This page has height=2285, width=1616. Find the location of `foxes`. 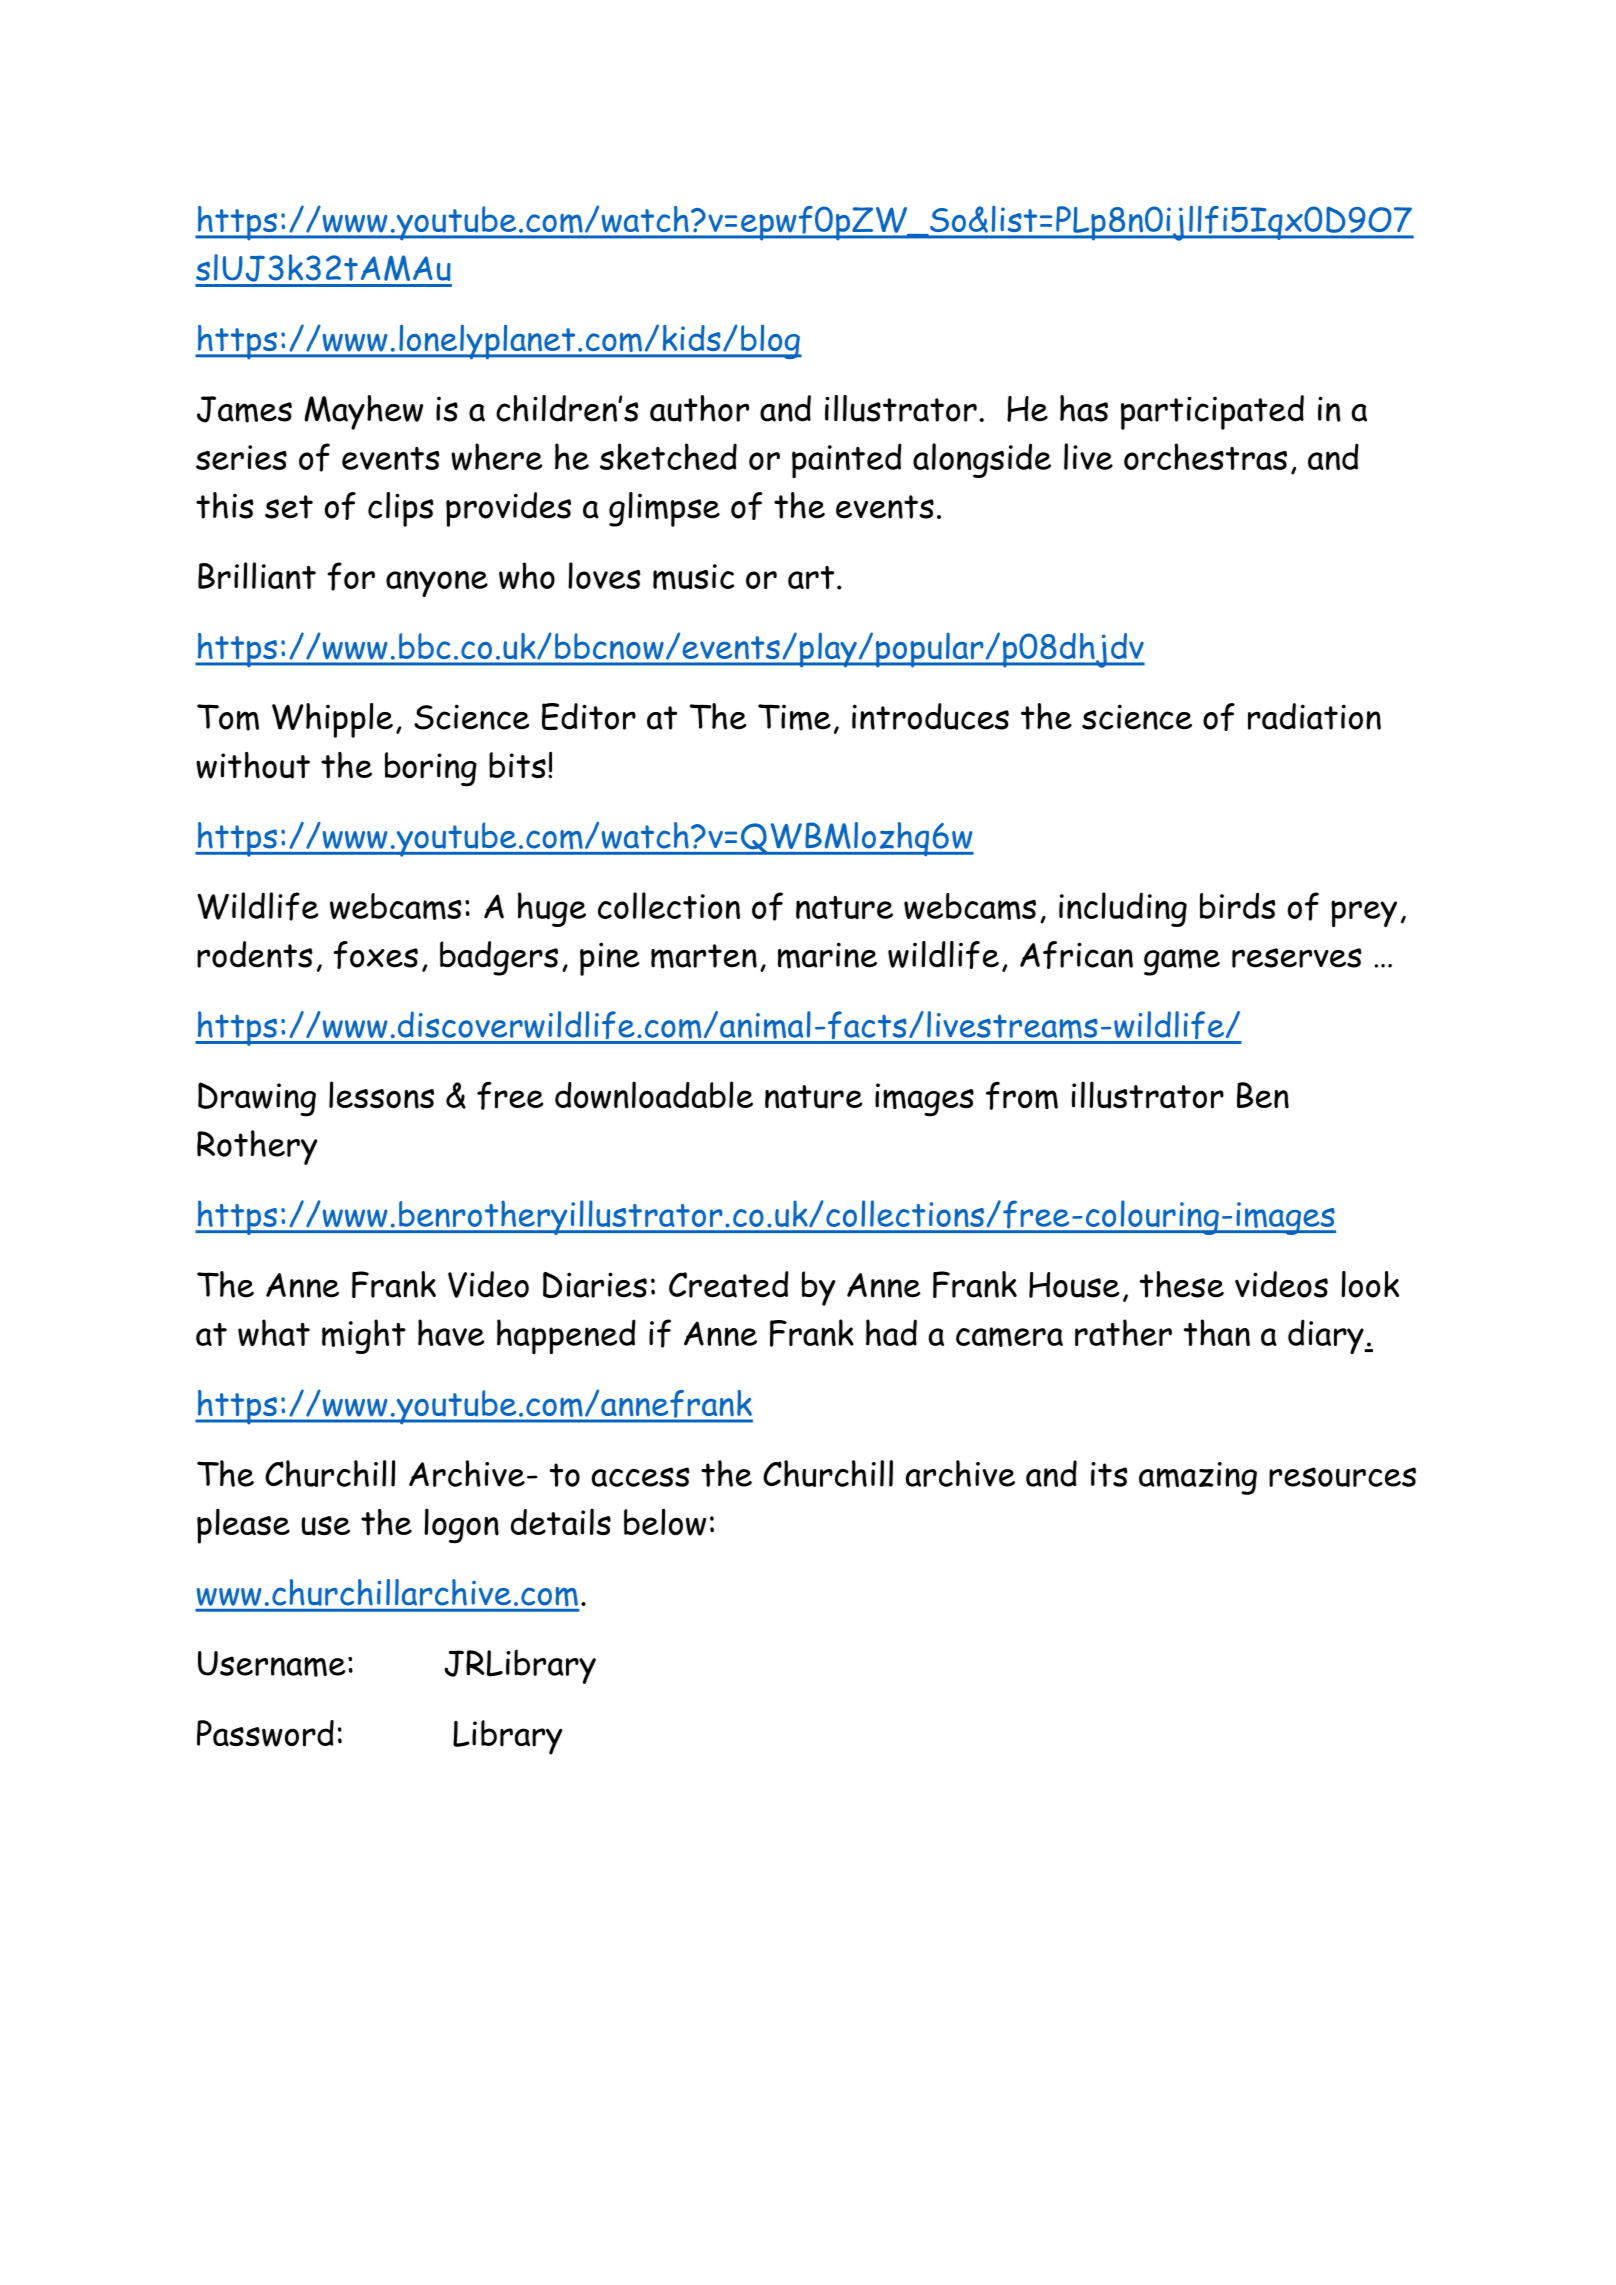

foxes is located at coordinates (375, 955).
